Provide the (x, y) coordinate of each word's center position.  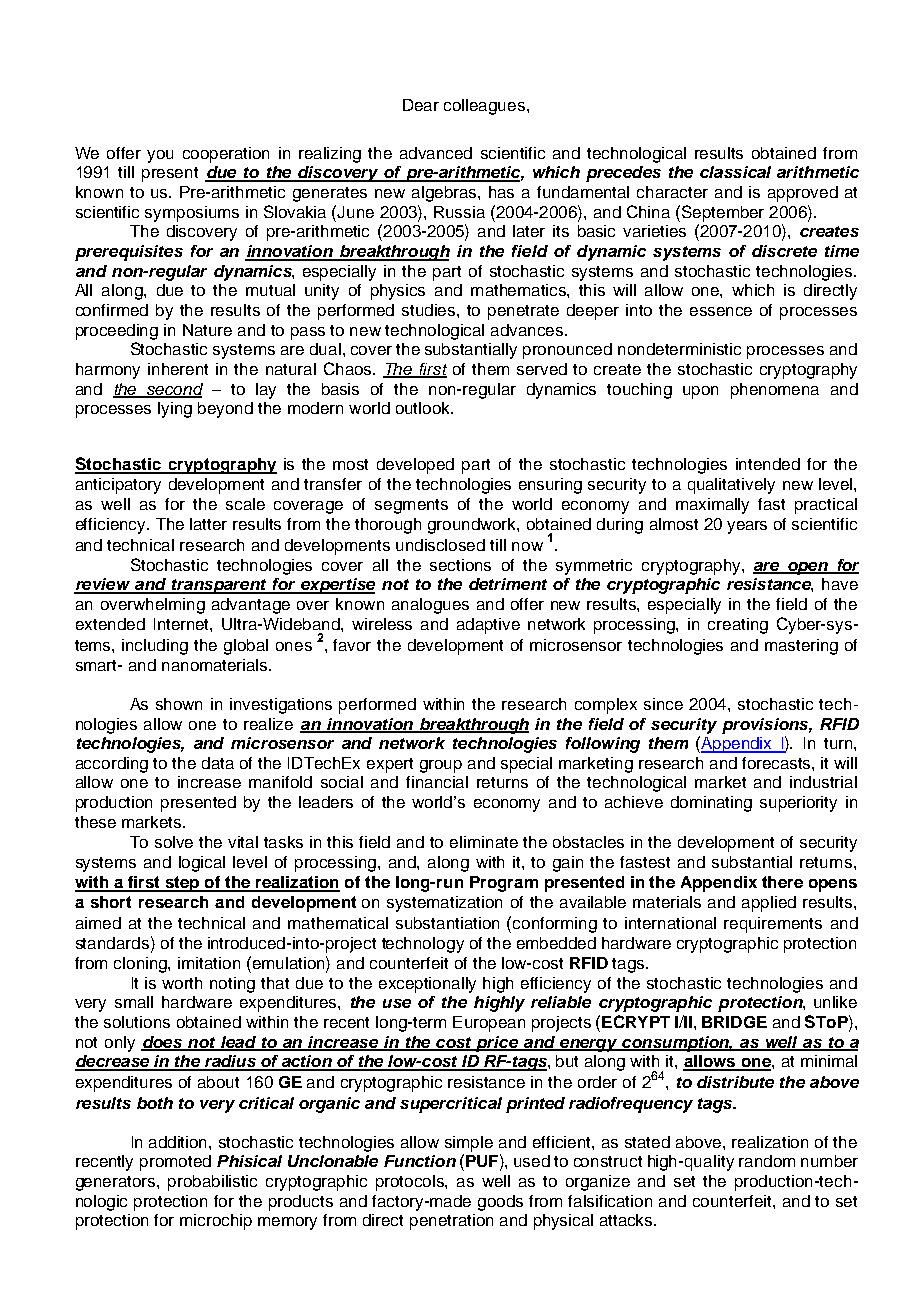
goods (500, 1203)
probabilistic (212, 1183)
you (160, 156)
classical (735, 172)
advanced (436, 153)
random (767, 1161)
